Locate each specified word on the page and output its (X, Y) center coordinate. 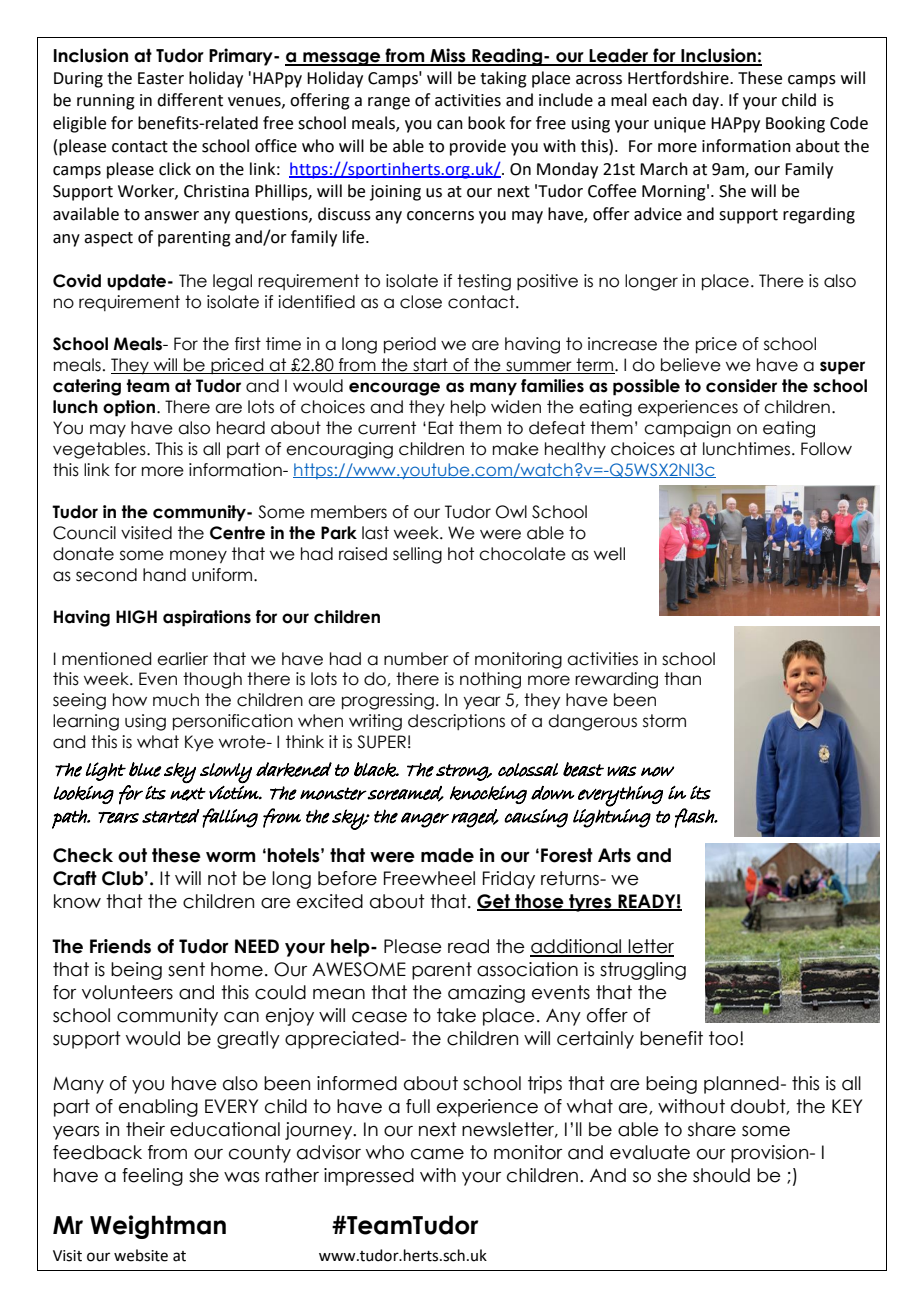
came (437, 1154)
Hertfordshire (679, 78)
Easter (161, 78)
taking (503, 79)
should (721, 1175)
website (141, 1255)
